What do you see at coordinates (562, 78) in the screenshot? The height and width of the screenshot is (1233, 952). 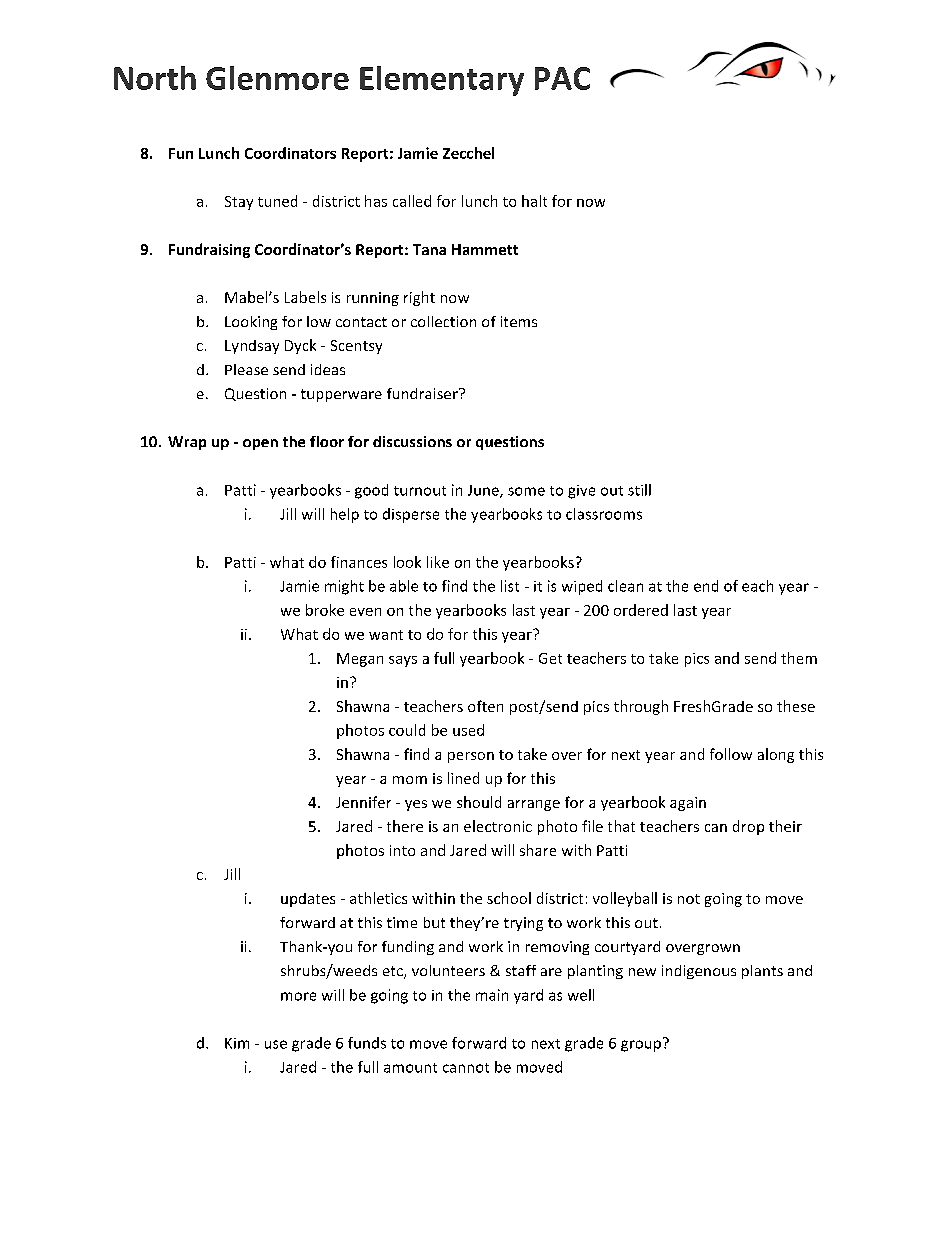 I see `PAC` at bounding box center [562, 78].
